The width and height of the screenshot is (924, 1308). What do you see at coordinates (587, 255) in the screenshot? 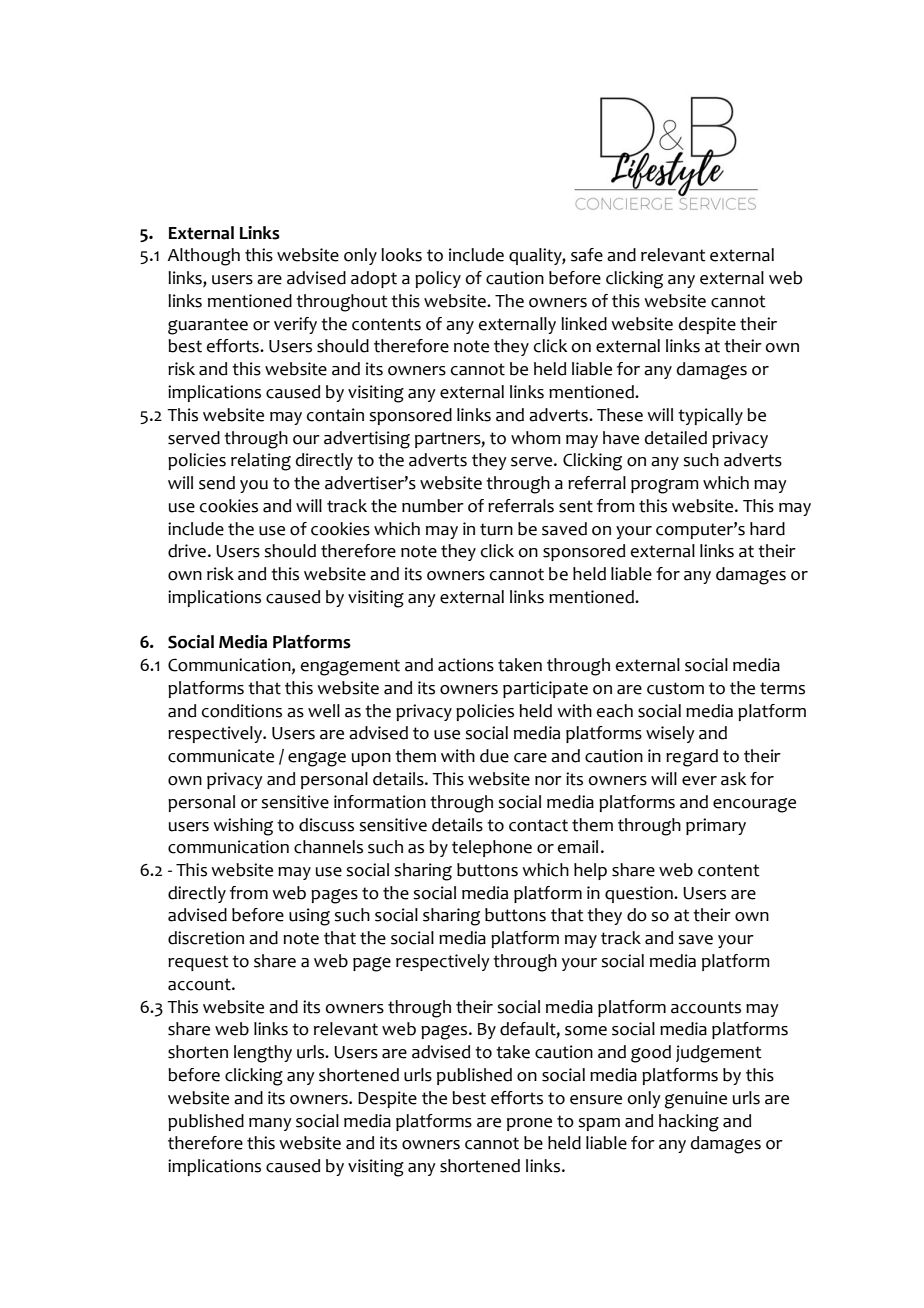
I see `safe` at bounding box center [587, 255].
